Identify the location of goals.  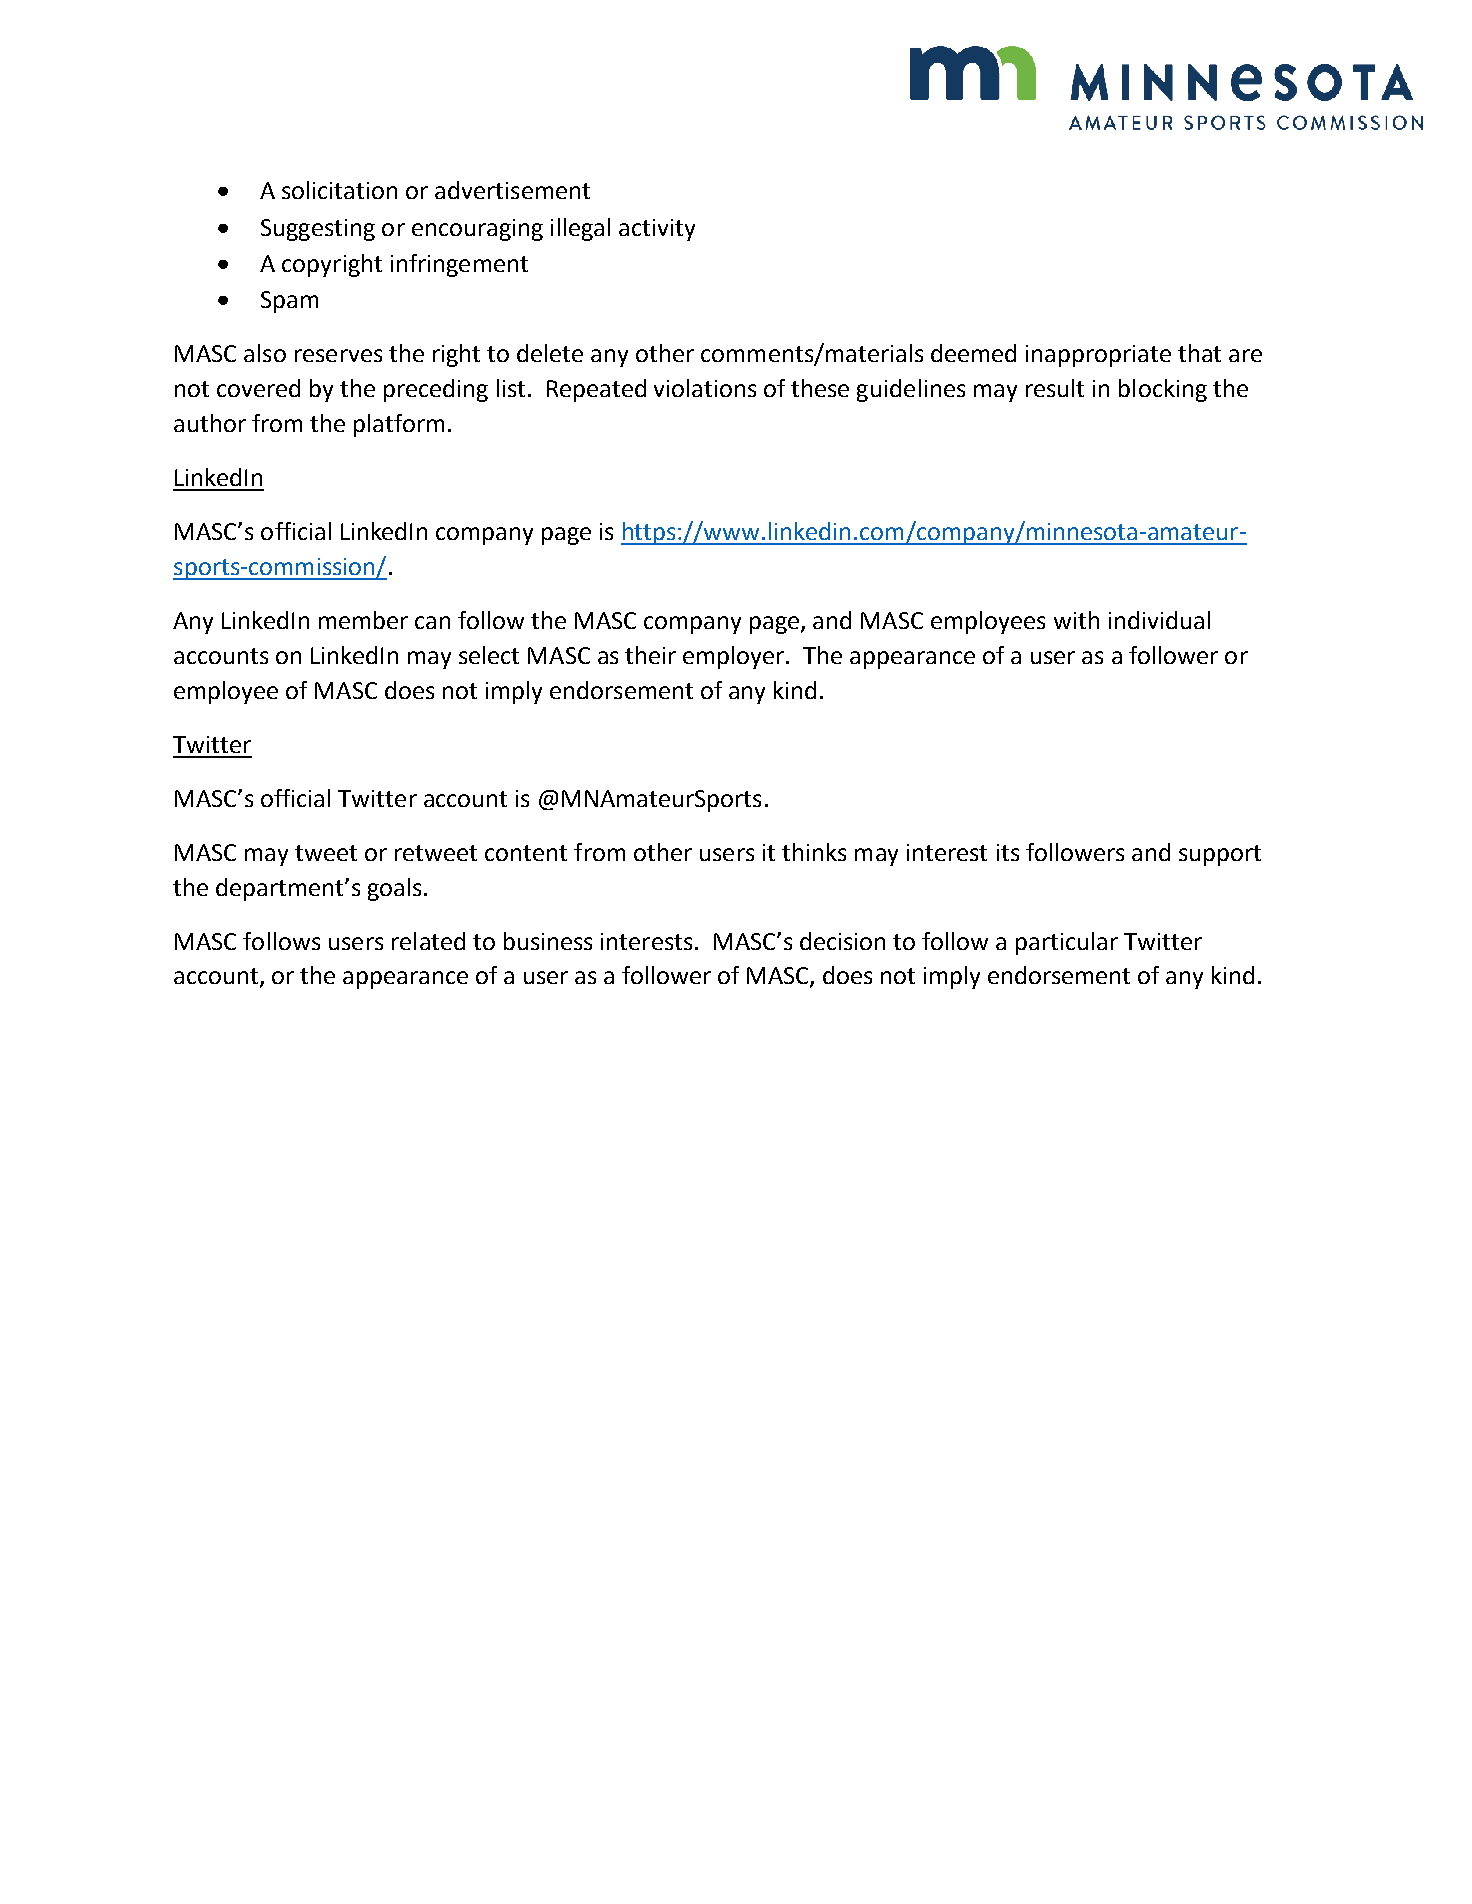
(394, 889).
